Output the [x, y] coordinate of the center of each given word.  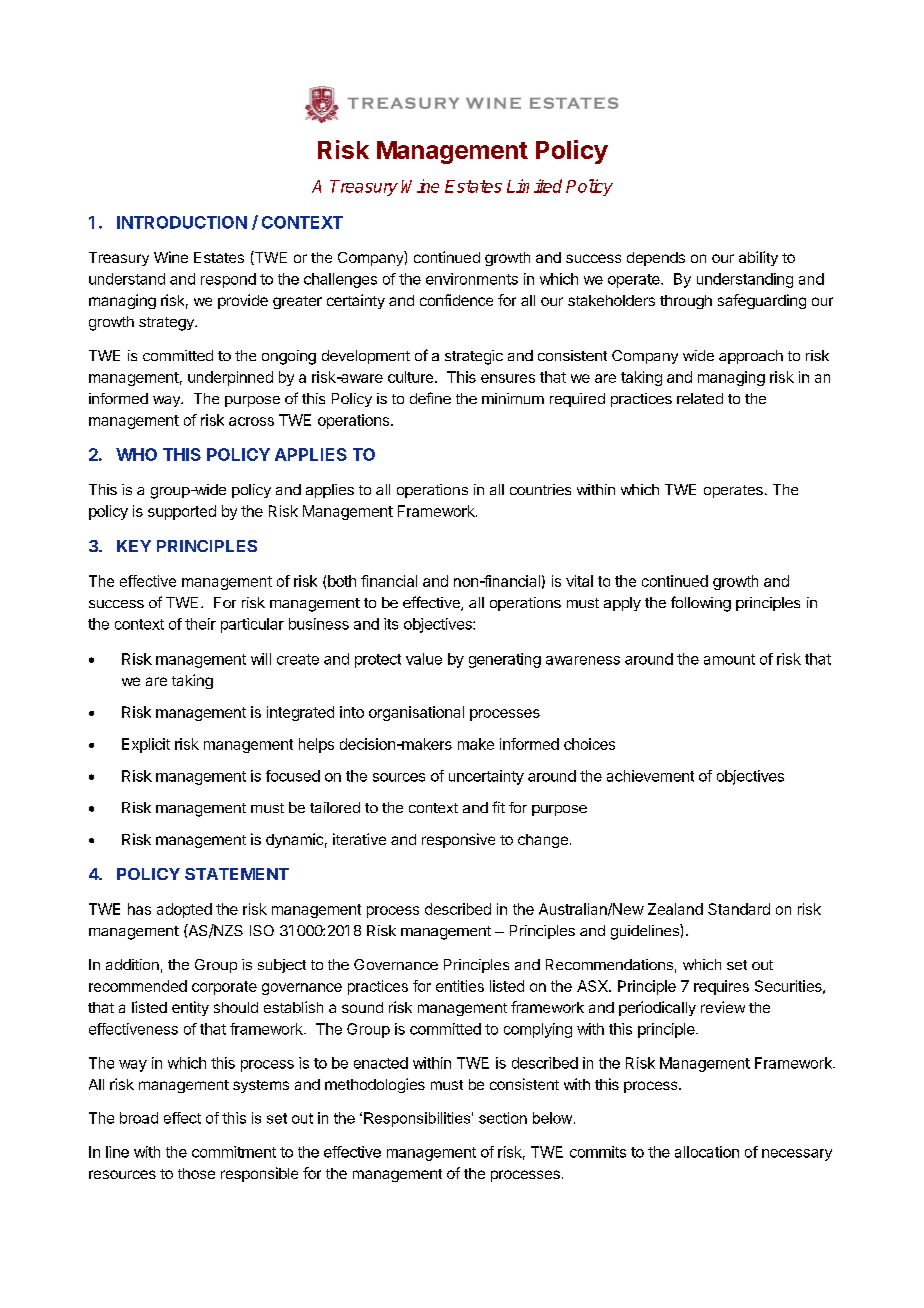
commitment [234, 1152]
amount [729, 659]
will [261, 659]
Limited [534, 186]
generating [505, 660]
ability [758, 258]
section [503, 1118]
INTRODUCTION [182, 222]
